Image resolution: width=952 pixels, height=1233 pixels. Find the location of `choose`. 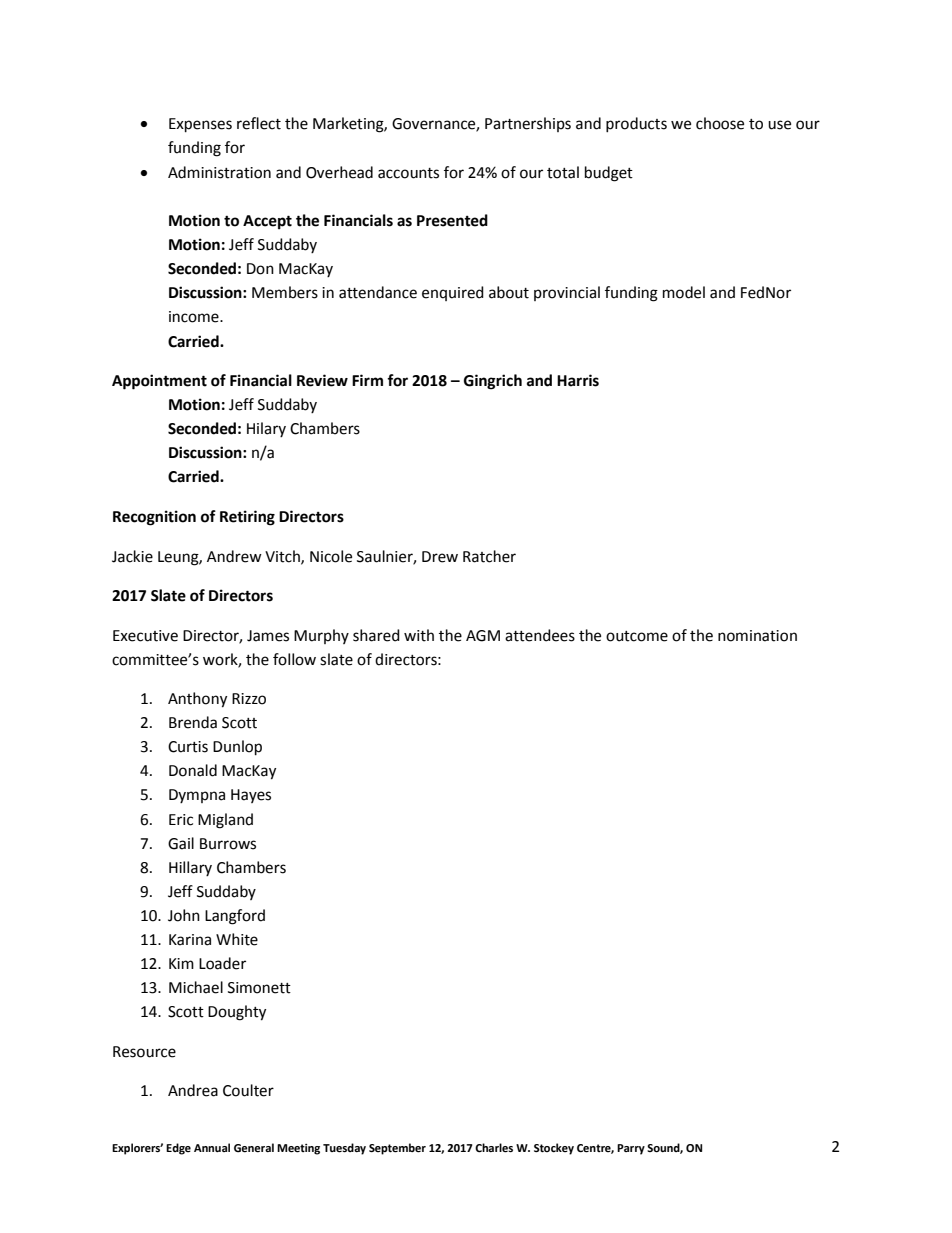

choose is located at coordinates (720, 123).
